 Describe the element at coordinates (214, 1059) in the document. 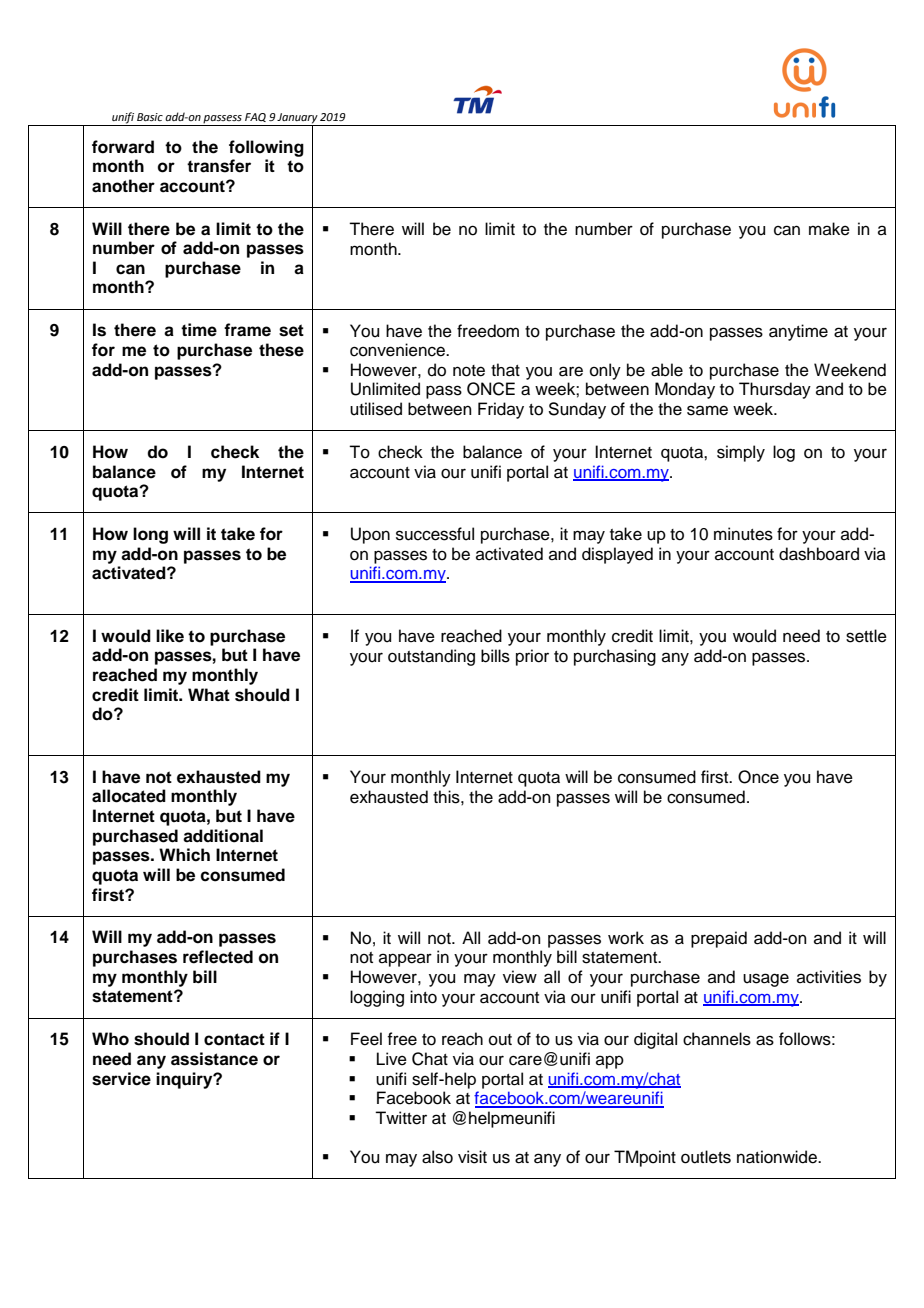

I see `assistance` at that location.
